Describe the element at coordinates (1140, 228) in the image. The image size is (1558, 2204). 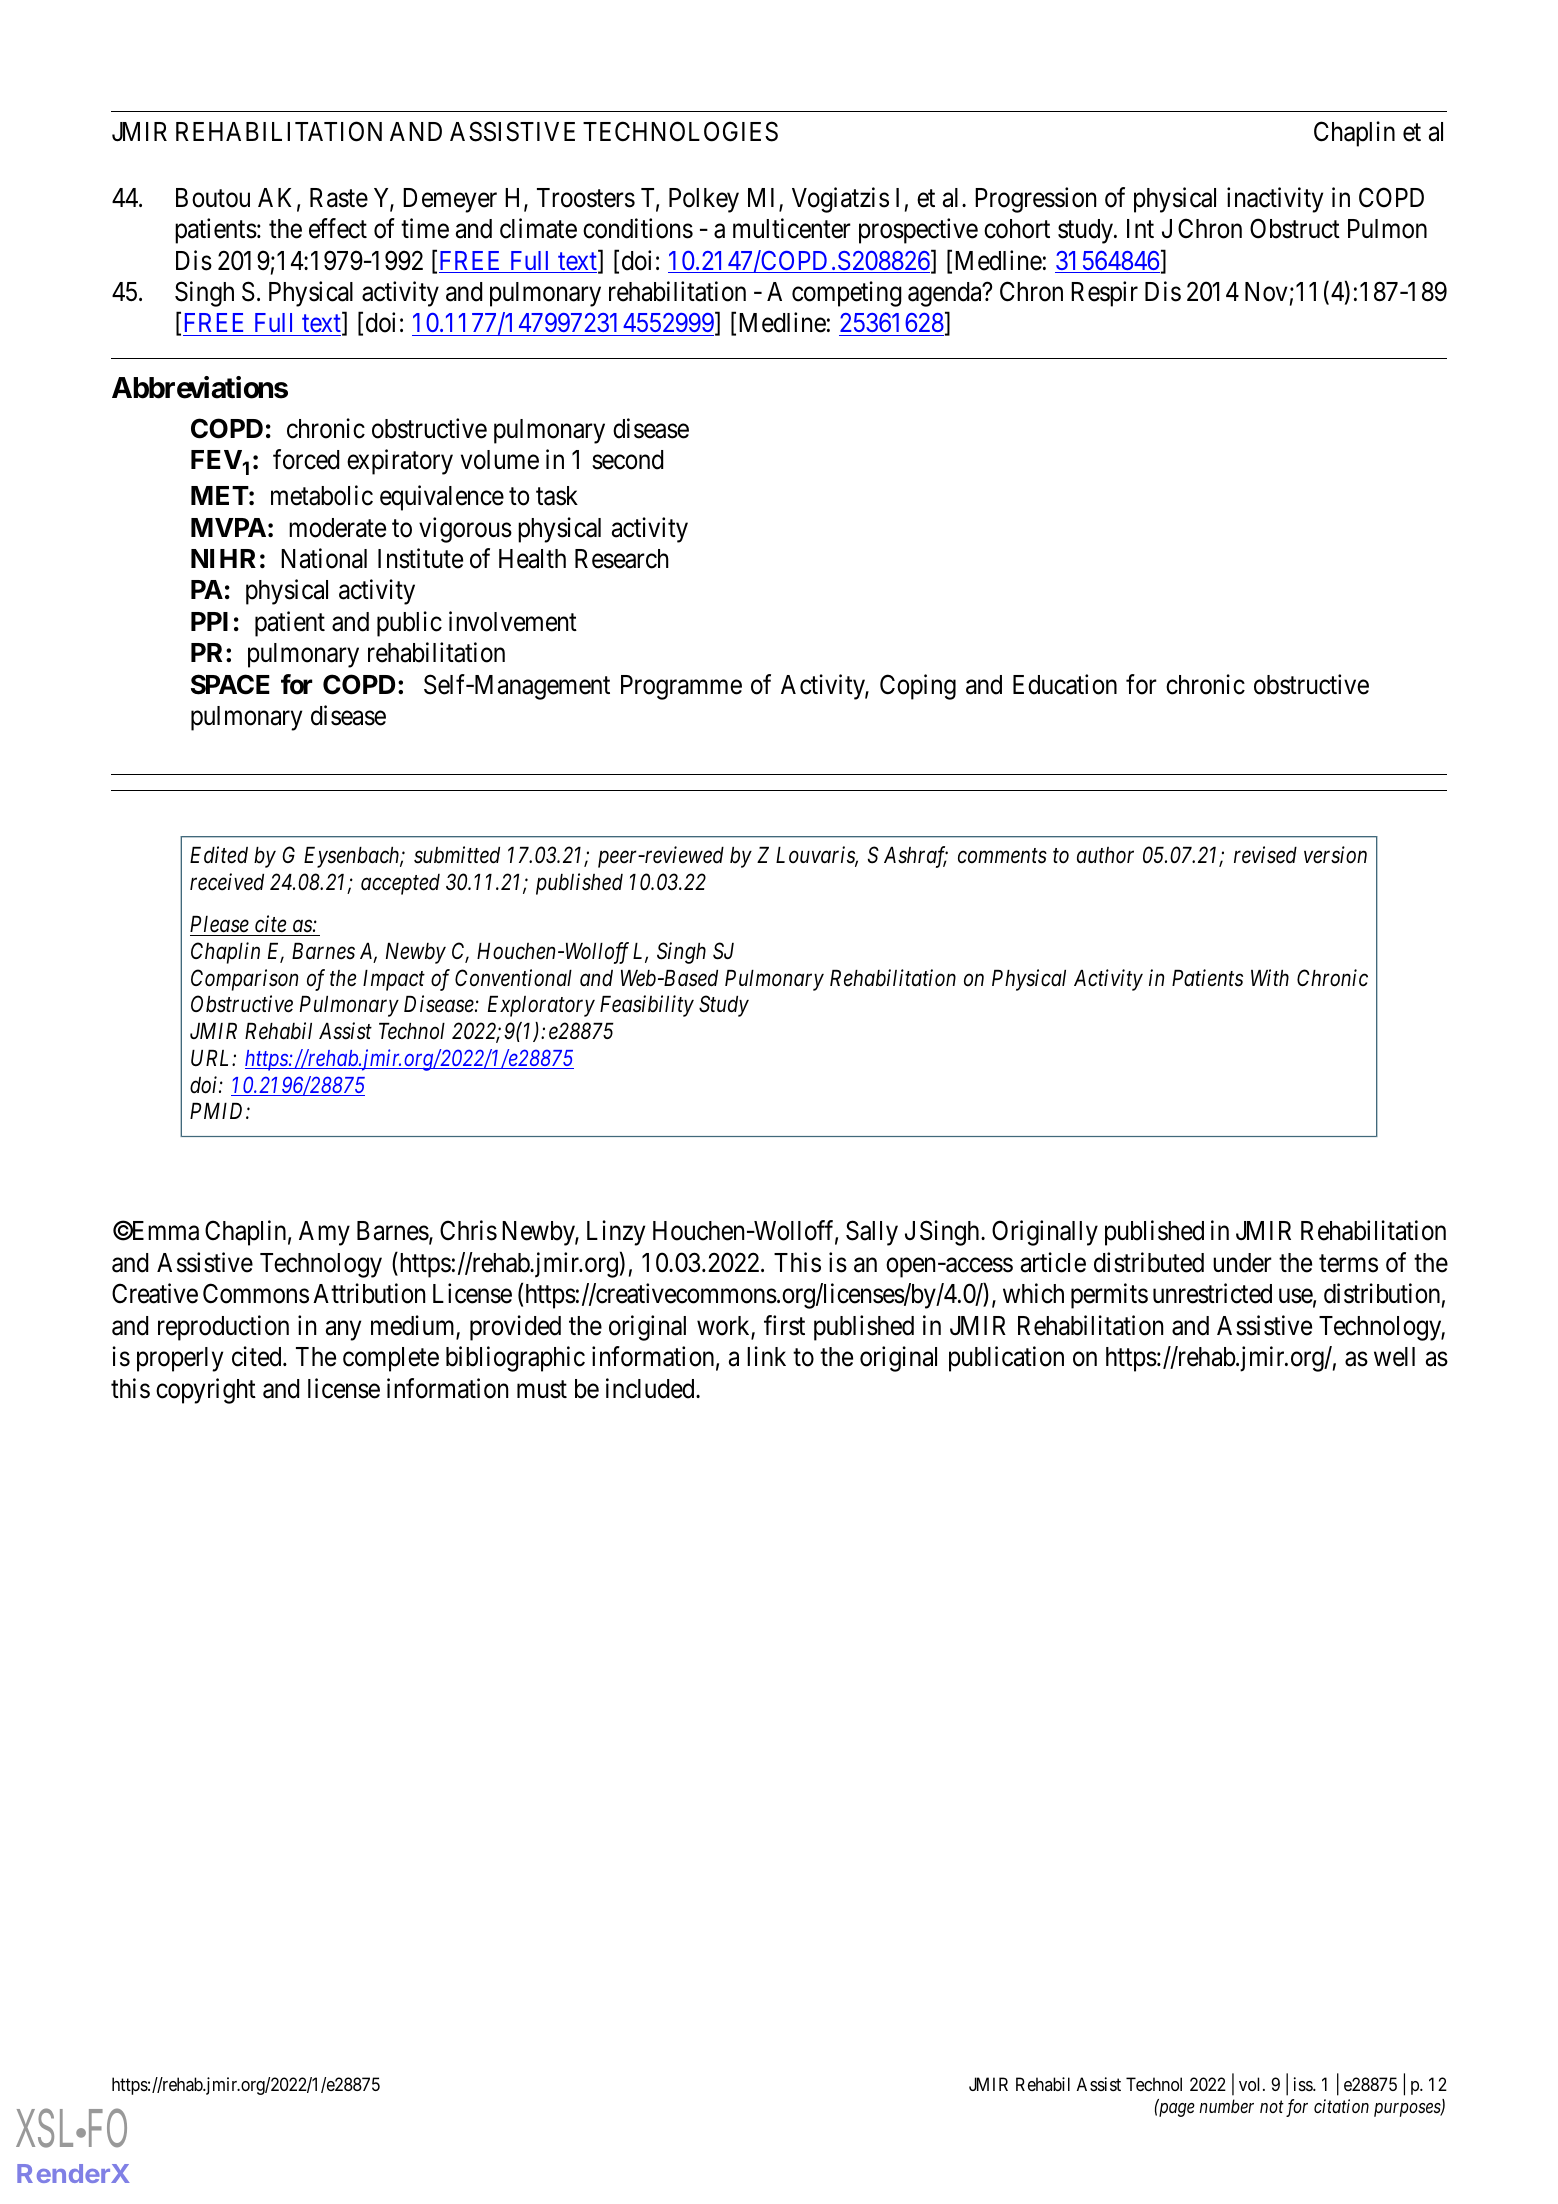
I see `Int` at that location.
